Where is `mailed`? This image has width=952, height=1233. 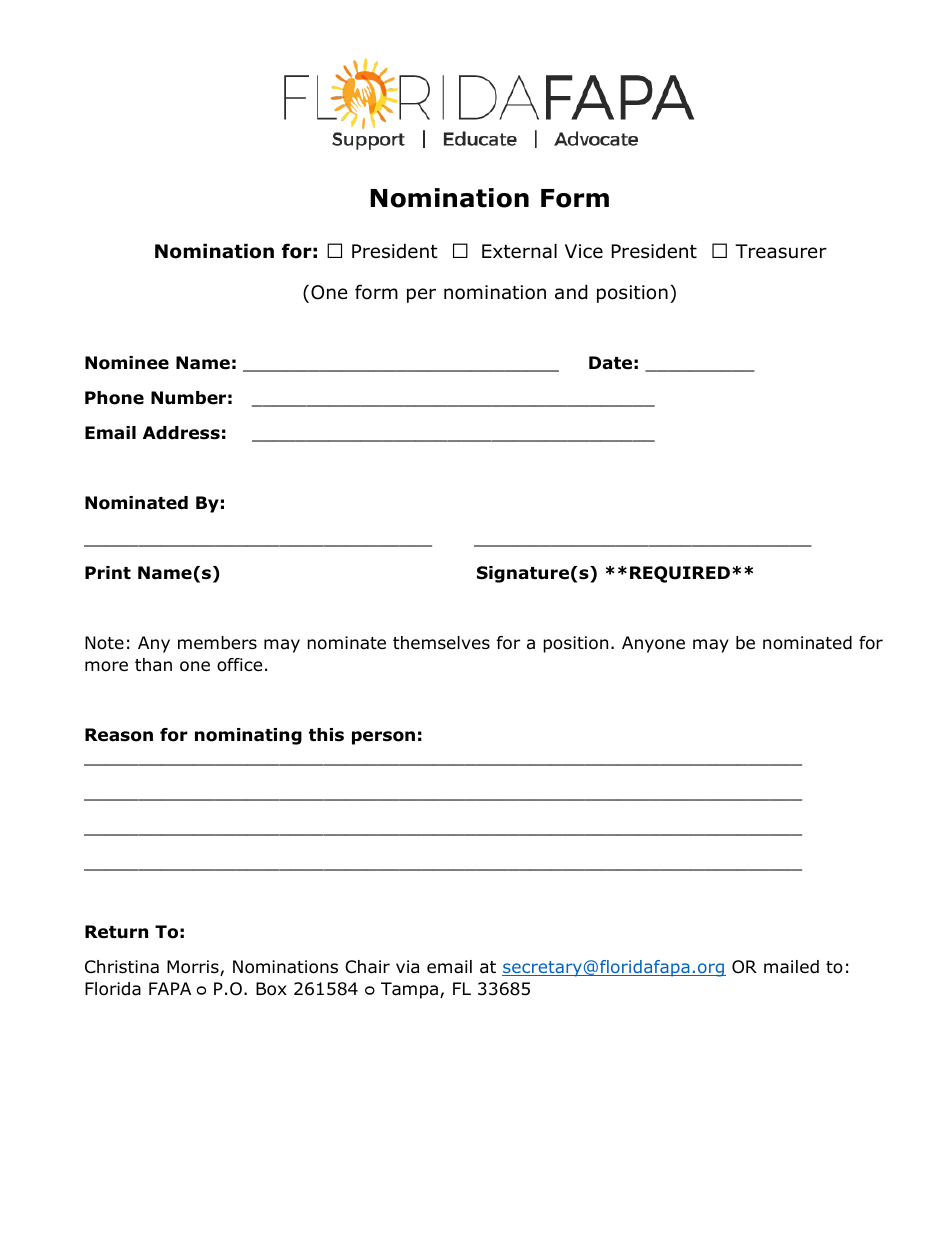 mailed is located at coordinates (791, 967).
